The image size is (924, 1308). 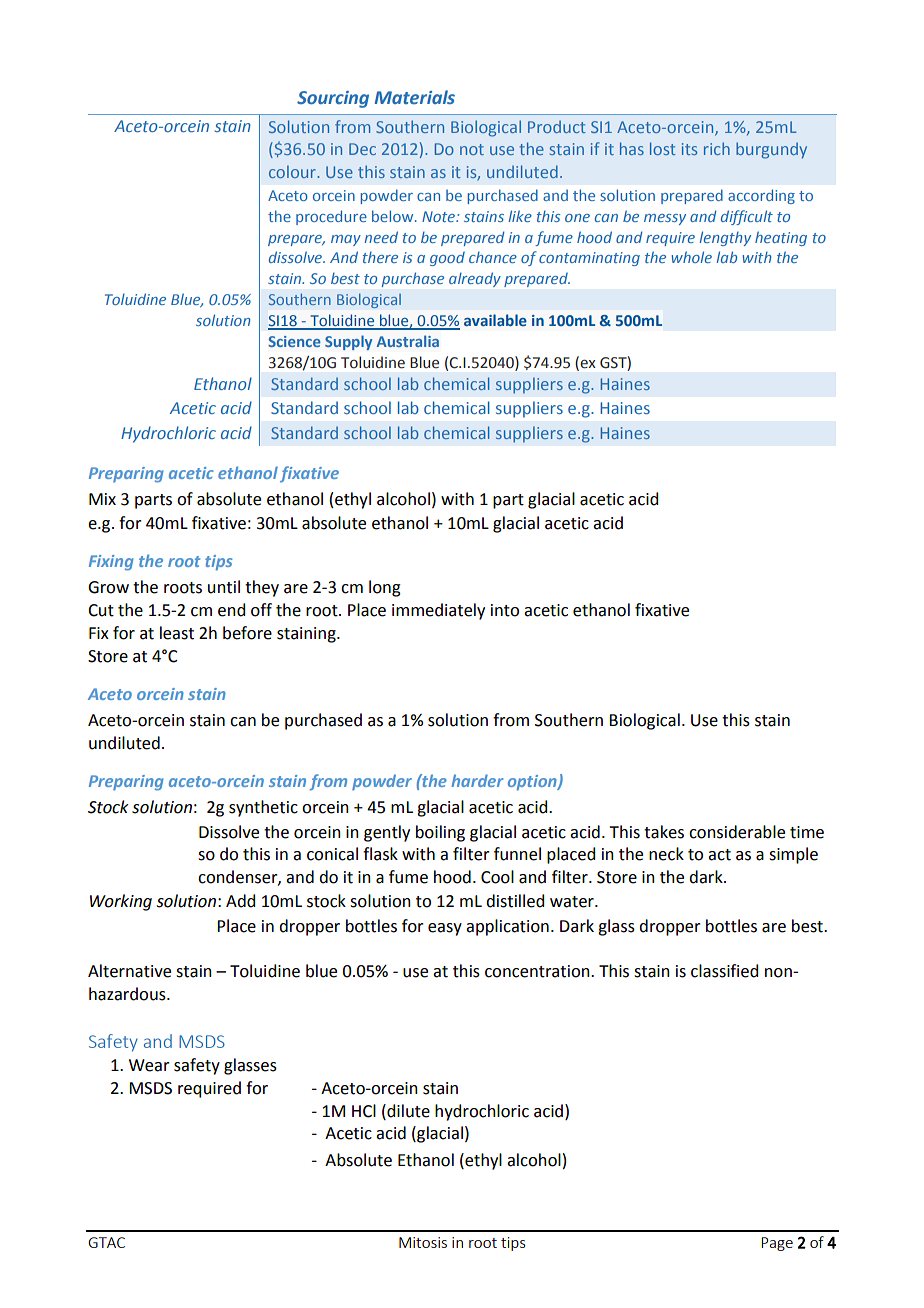 I want to click on synthetic, so click(x=263, y=808).
